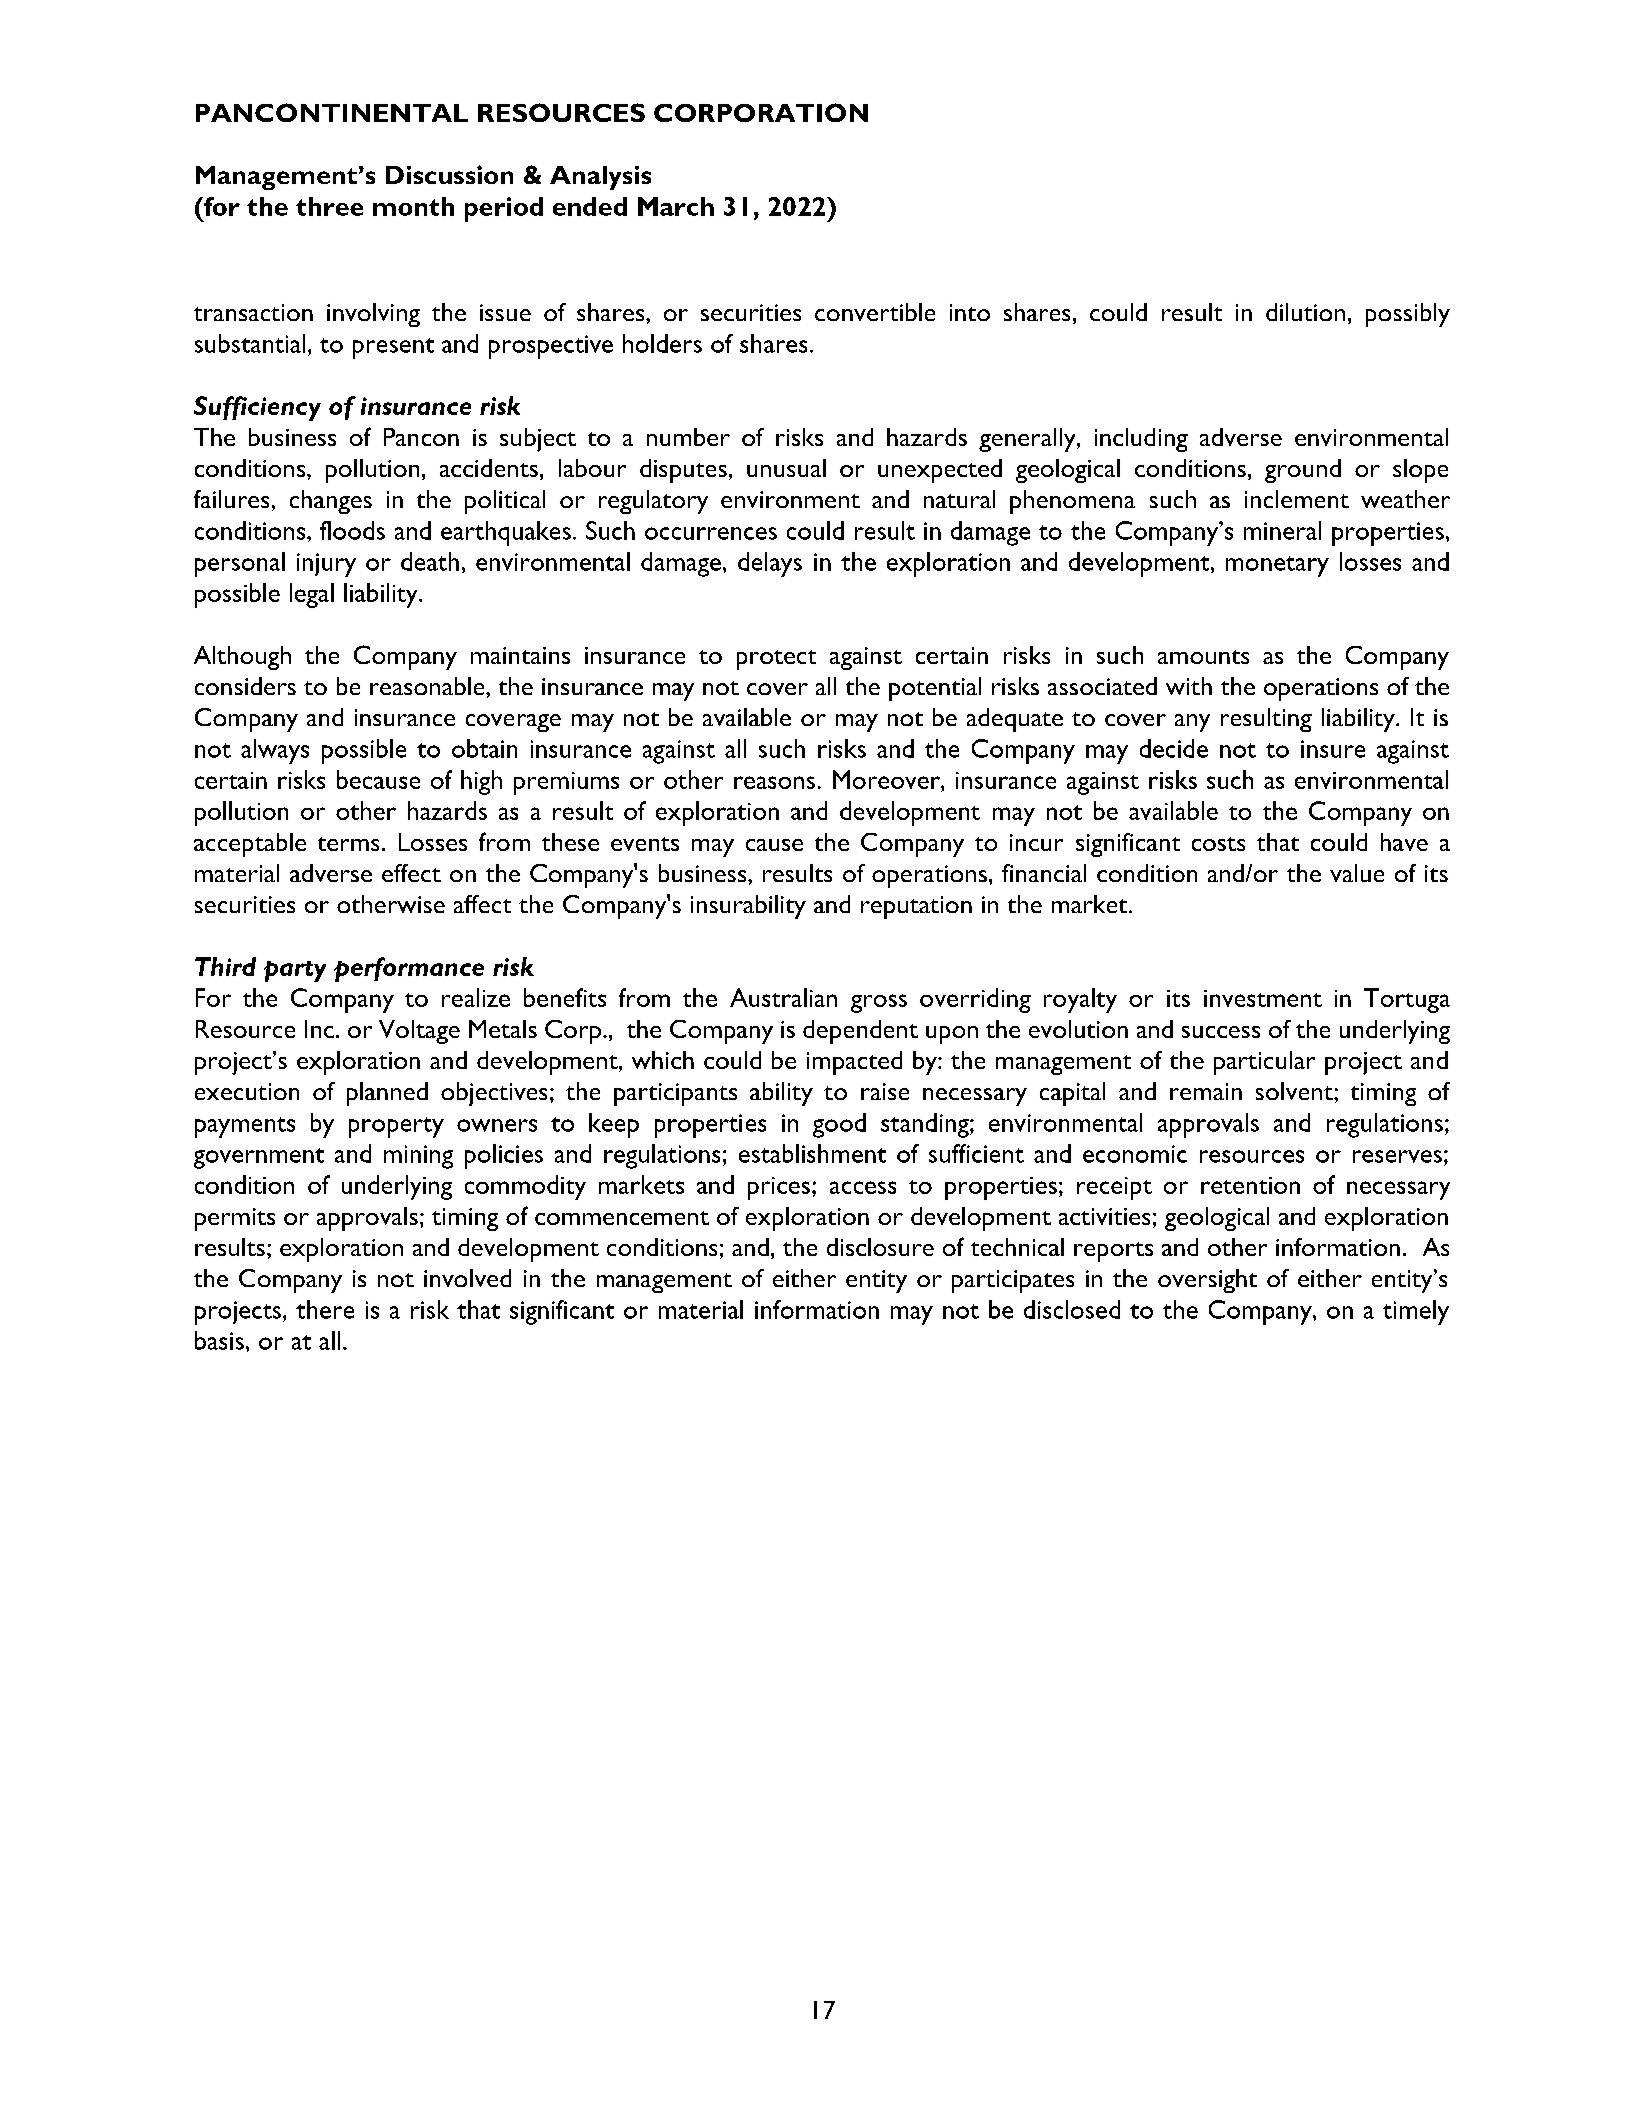  What do you see at coordinates (409, 969) in the page?
I see `performance` at bounding box center [409, 969].
